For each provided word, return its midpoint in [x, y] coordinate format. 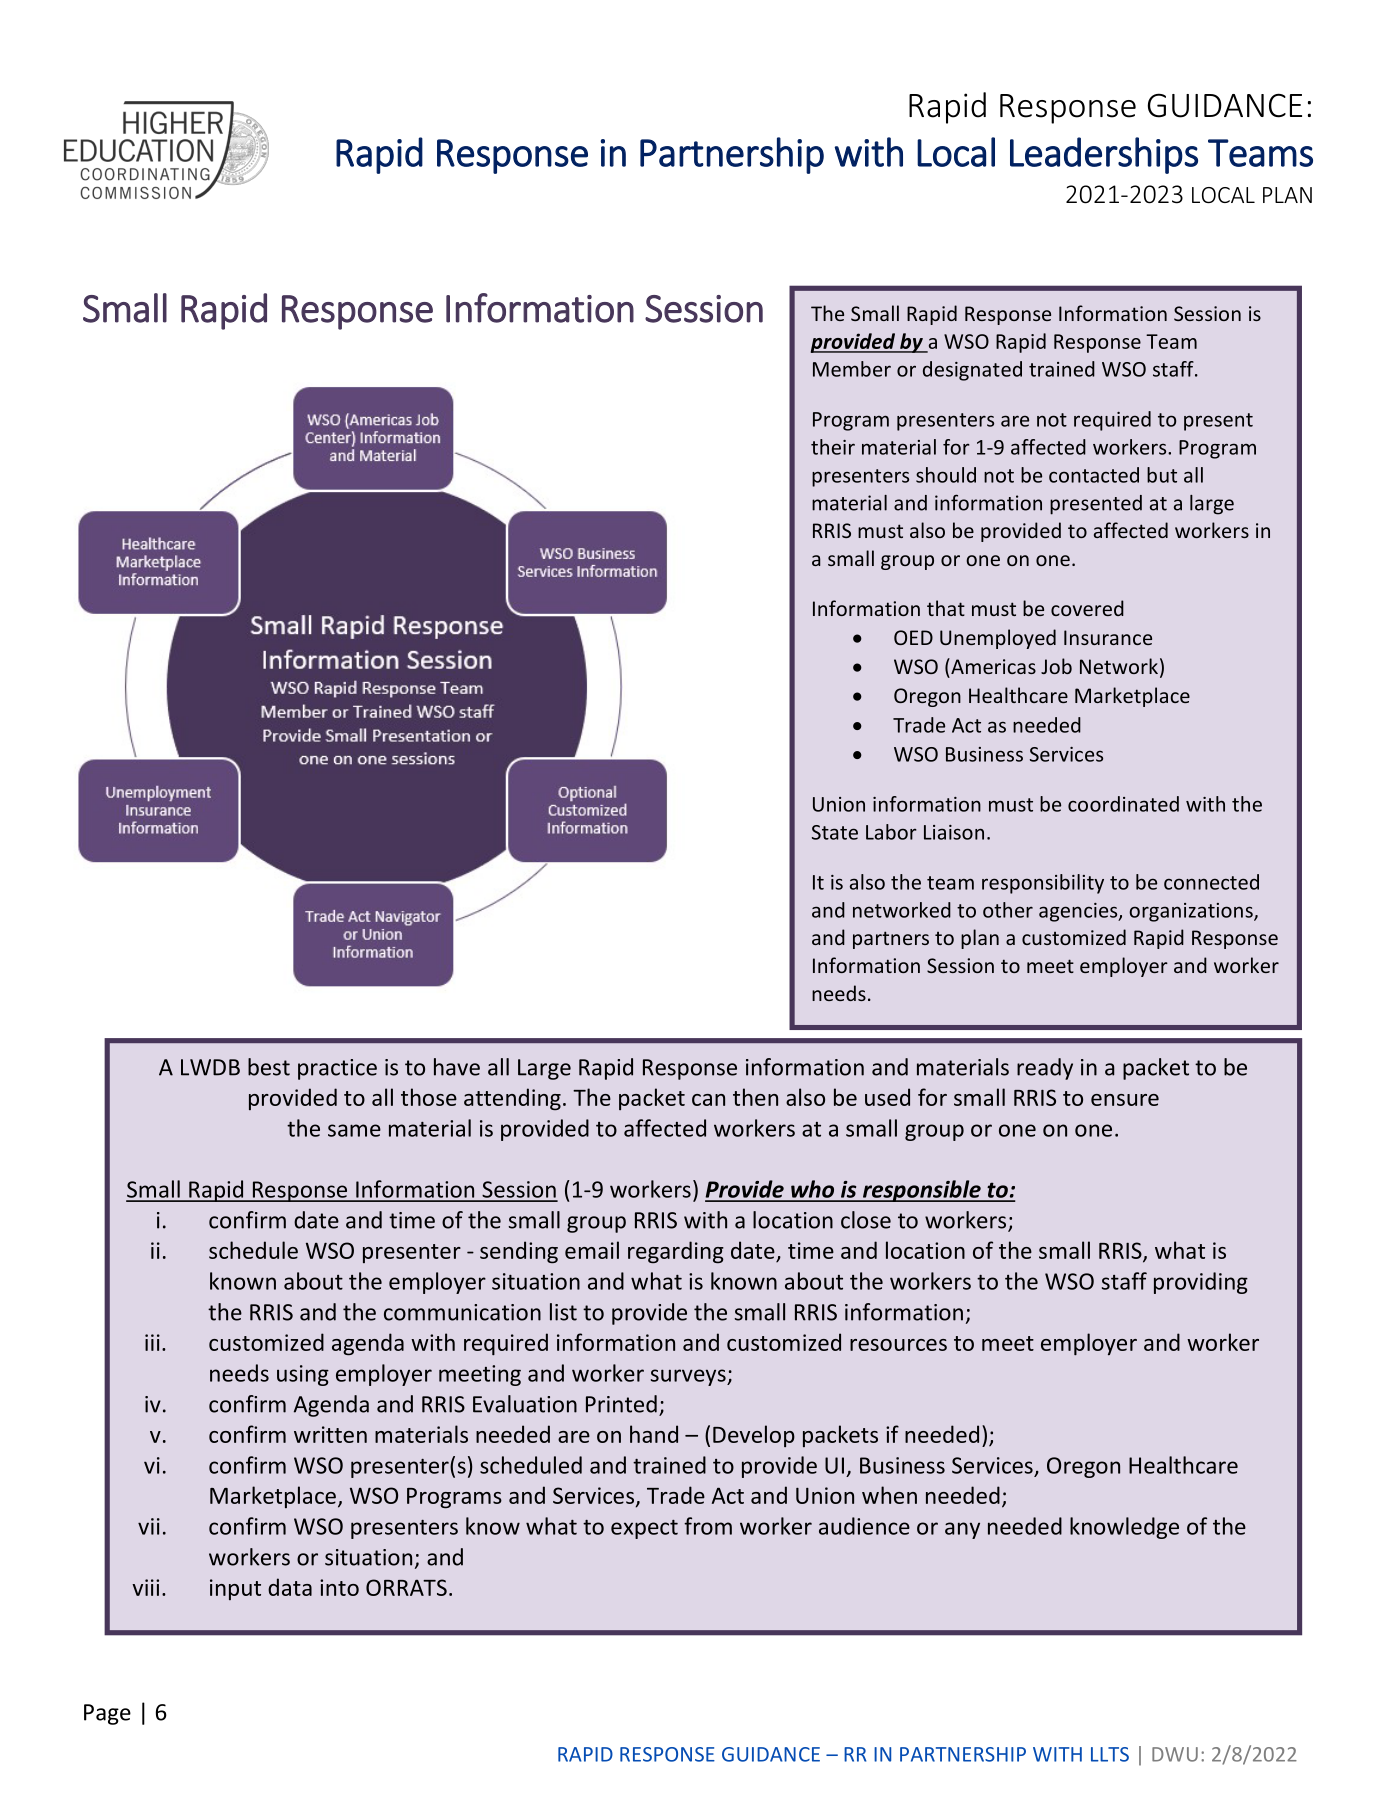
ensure [1125, 1100]
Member [852, 369]
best [269, 1067]
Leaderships [1104, 155]
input [235, 1589]
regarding [676, 1252]
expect [644, 1529]
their [833, 447]
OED [913, 637]
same [354, 1130]
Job [1056, 666]
